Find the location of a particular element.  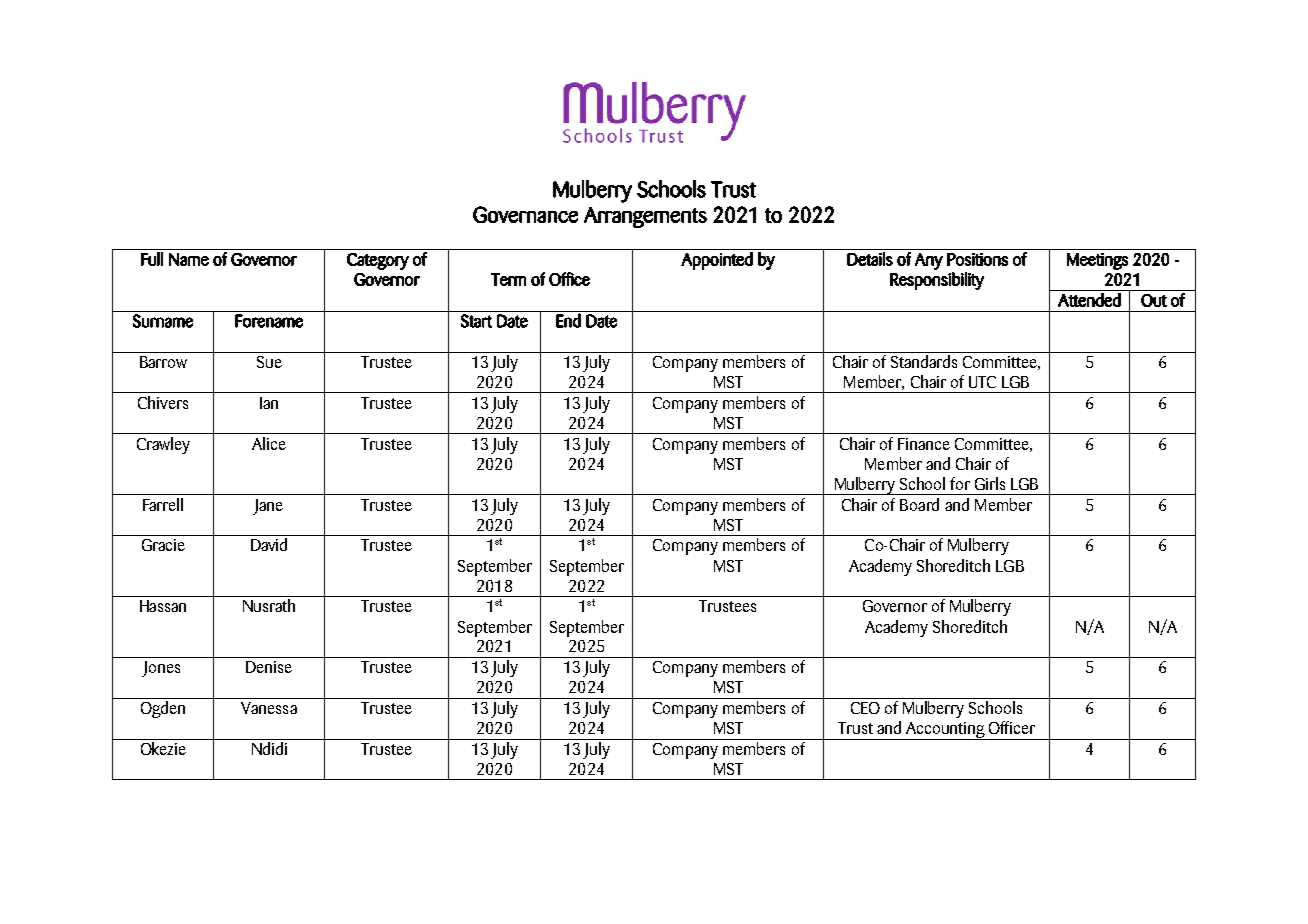

Vanessa is located at coordinates (269, 708).
